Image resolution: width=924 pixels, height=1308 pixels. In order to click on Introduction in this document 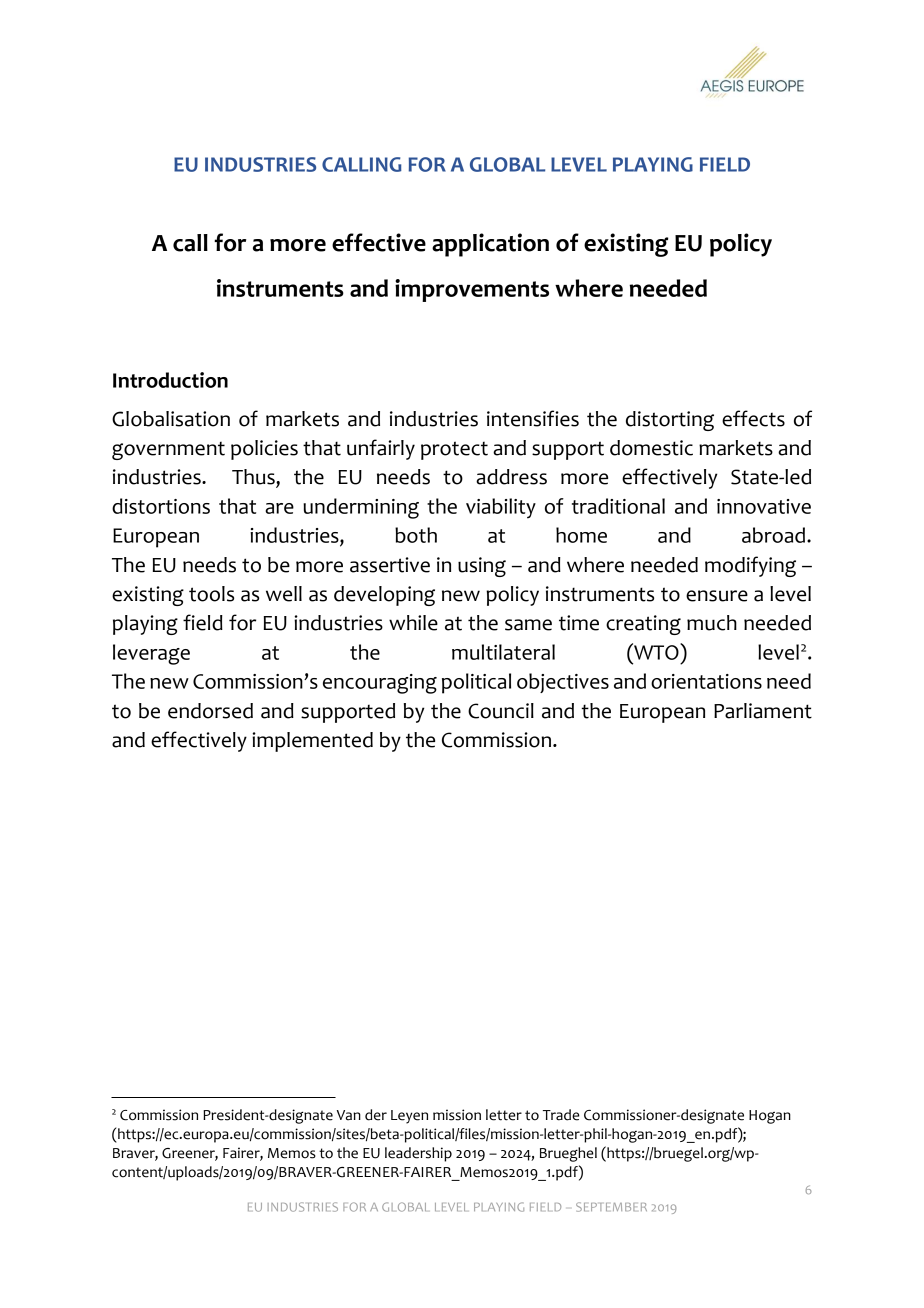, I will do `click(170, 380)`.
